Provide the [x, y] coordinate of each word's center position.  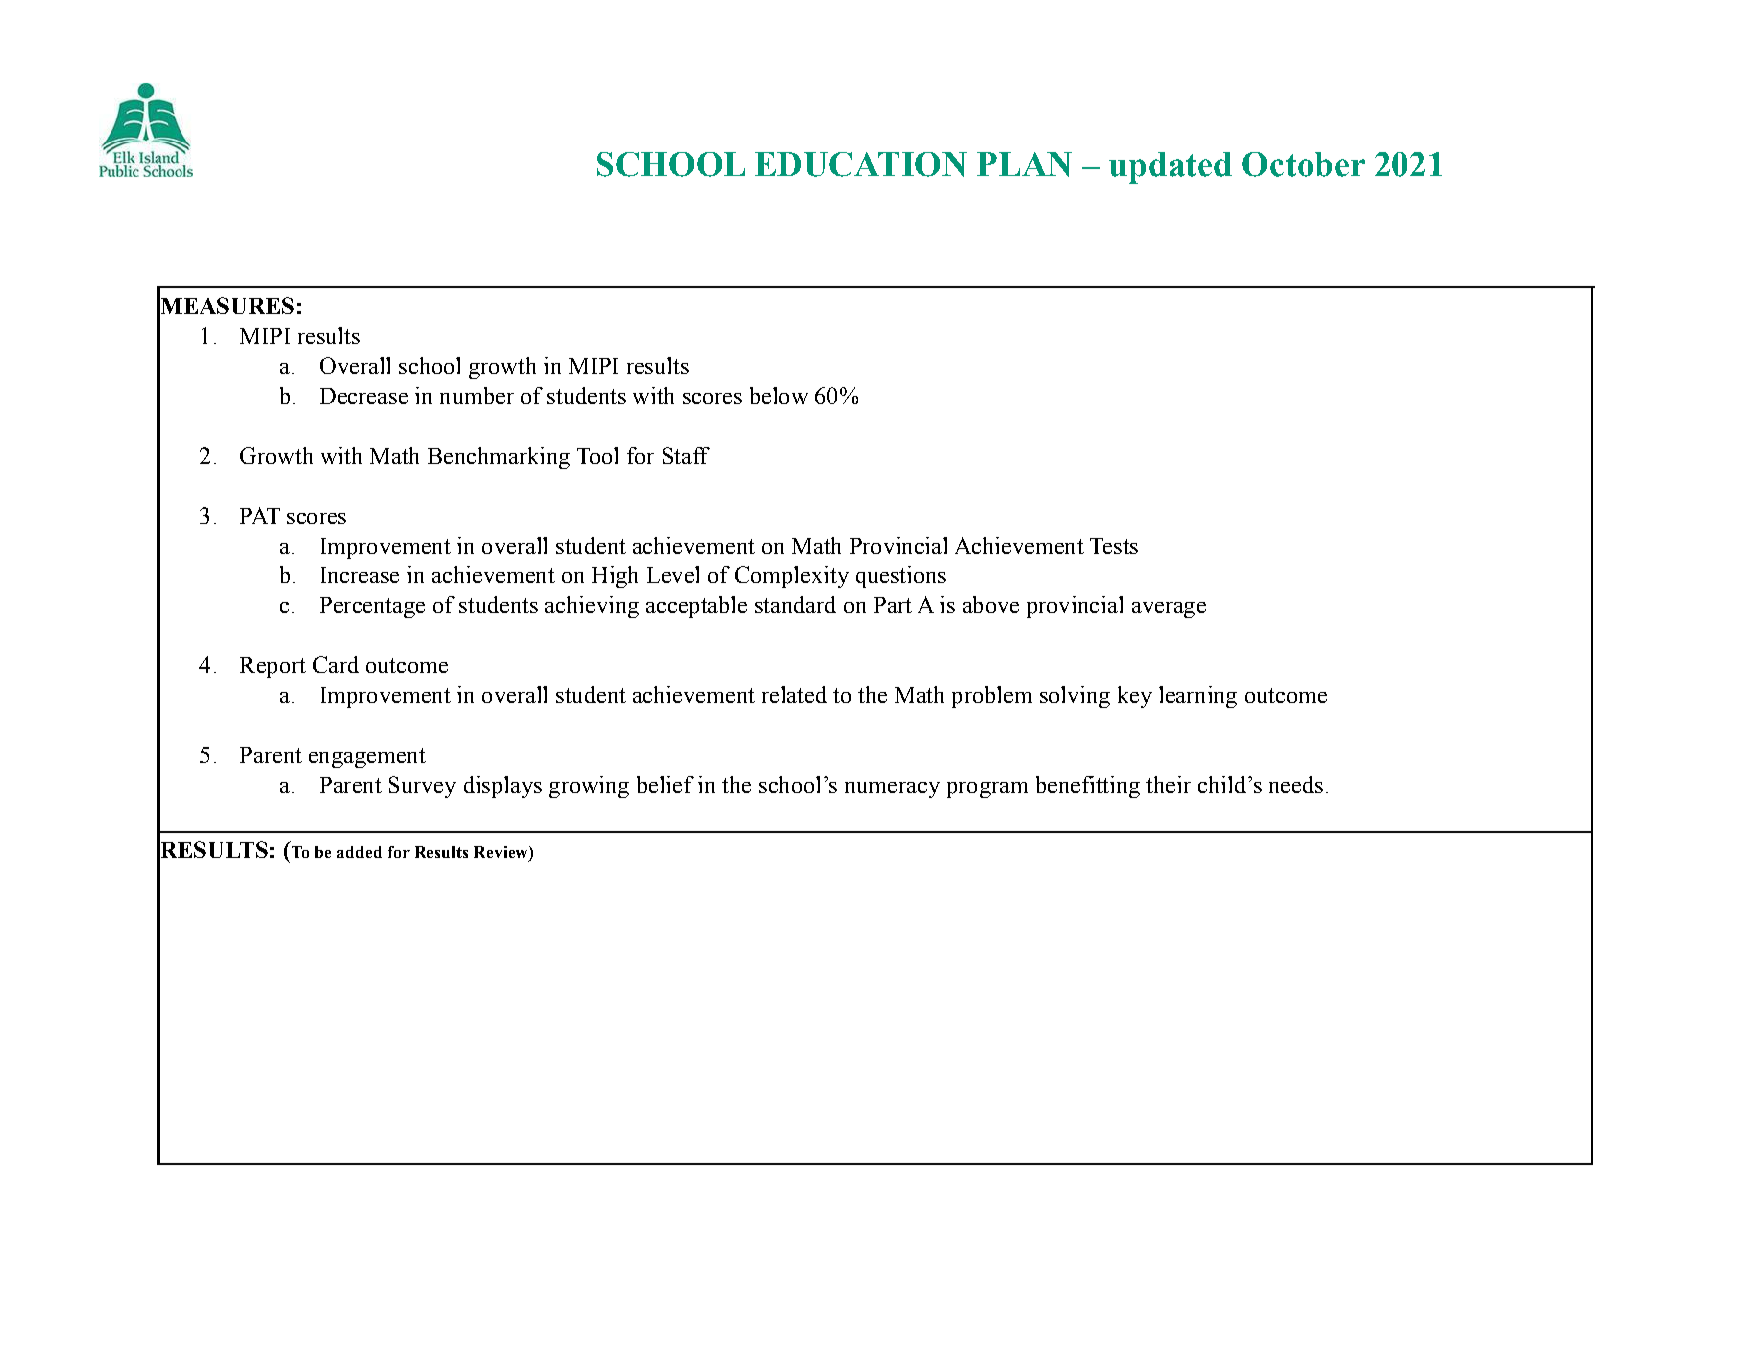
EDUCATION [861, 164]
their [1168, 784]
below [779, 395]
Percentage [372, 607]
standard [795, 604]
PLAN [1024, 164]
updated [1170, 168]
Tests [1114, 546]
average [1169, 610]
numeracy [892, 790]
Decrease [364, 396]
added [359, 852]
